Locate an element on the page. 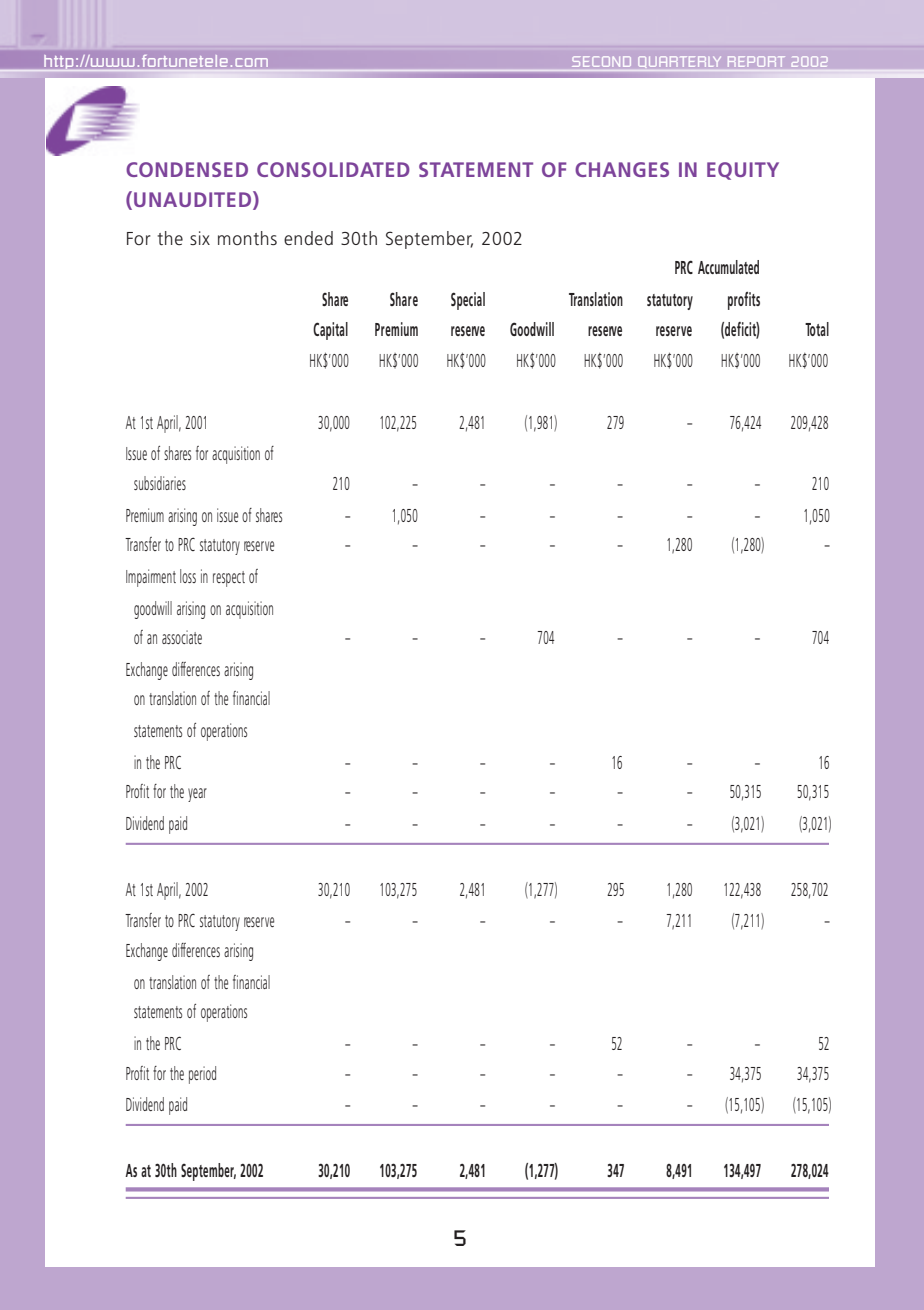 The height and width of the document is (1310, 924). year is located at coordinates (197, 795).
